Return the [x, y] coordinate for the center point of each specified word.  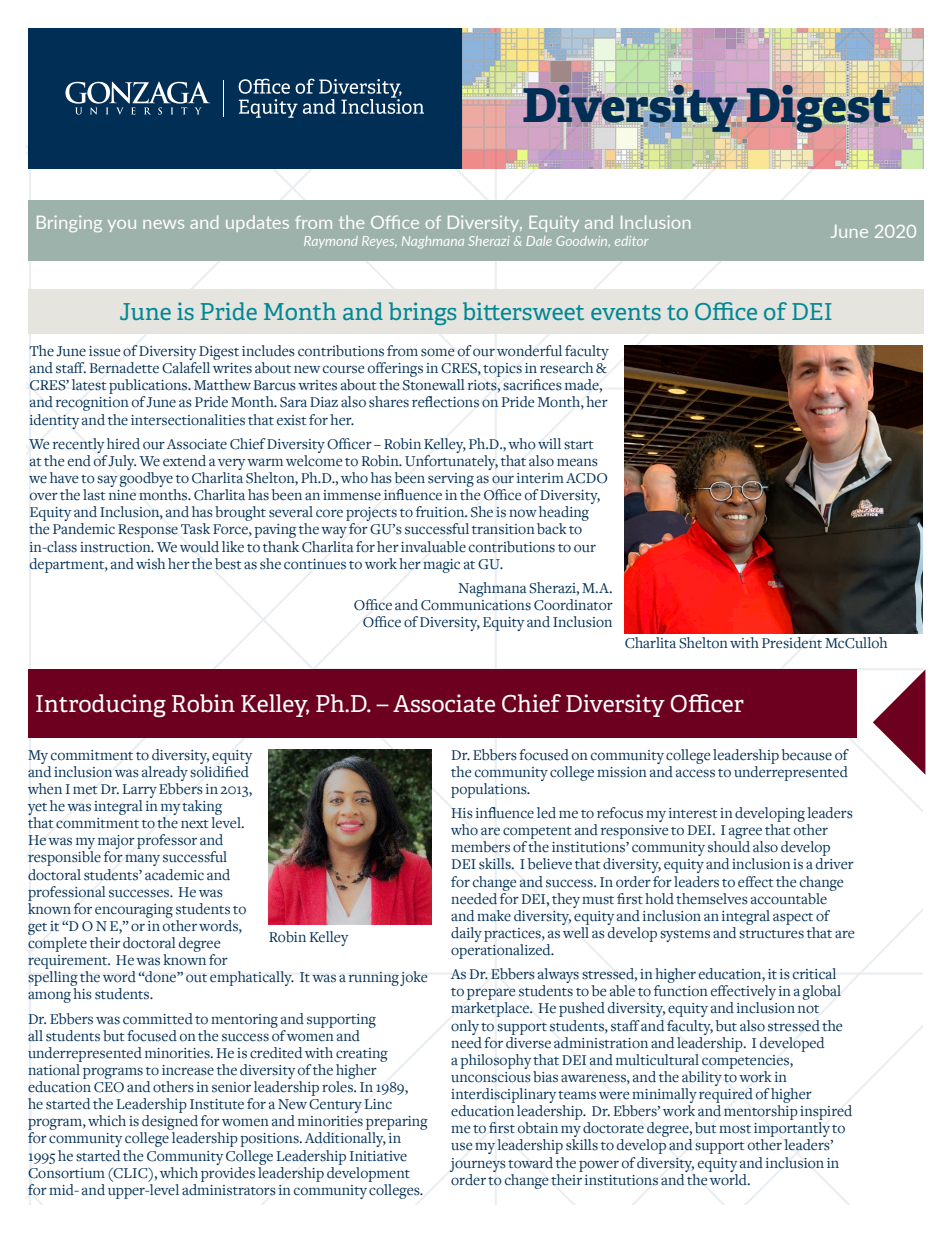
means [577, 462]
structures [771, 934]
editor [632, 241]
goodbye [147, 481]
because [806, 755]
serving [451, 480]
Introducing [101, 706]
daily [466, 934]
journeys [478, 1165]
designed [169, 1124]
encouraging [134, 911]
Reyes [379, 242]
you [122, 226]
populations [490, 790]
